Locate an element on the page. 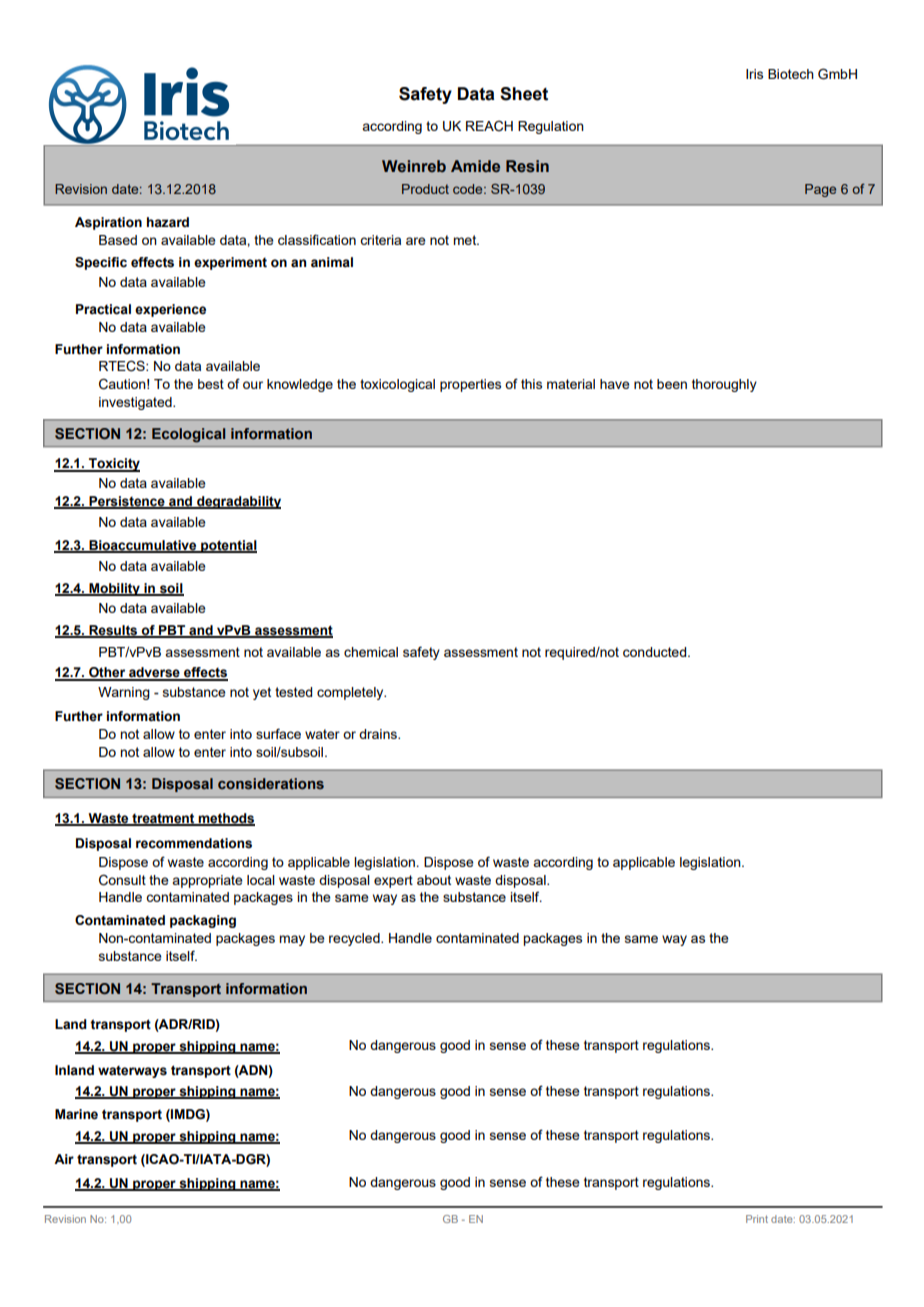  about is located at coordinates (434, 880).
